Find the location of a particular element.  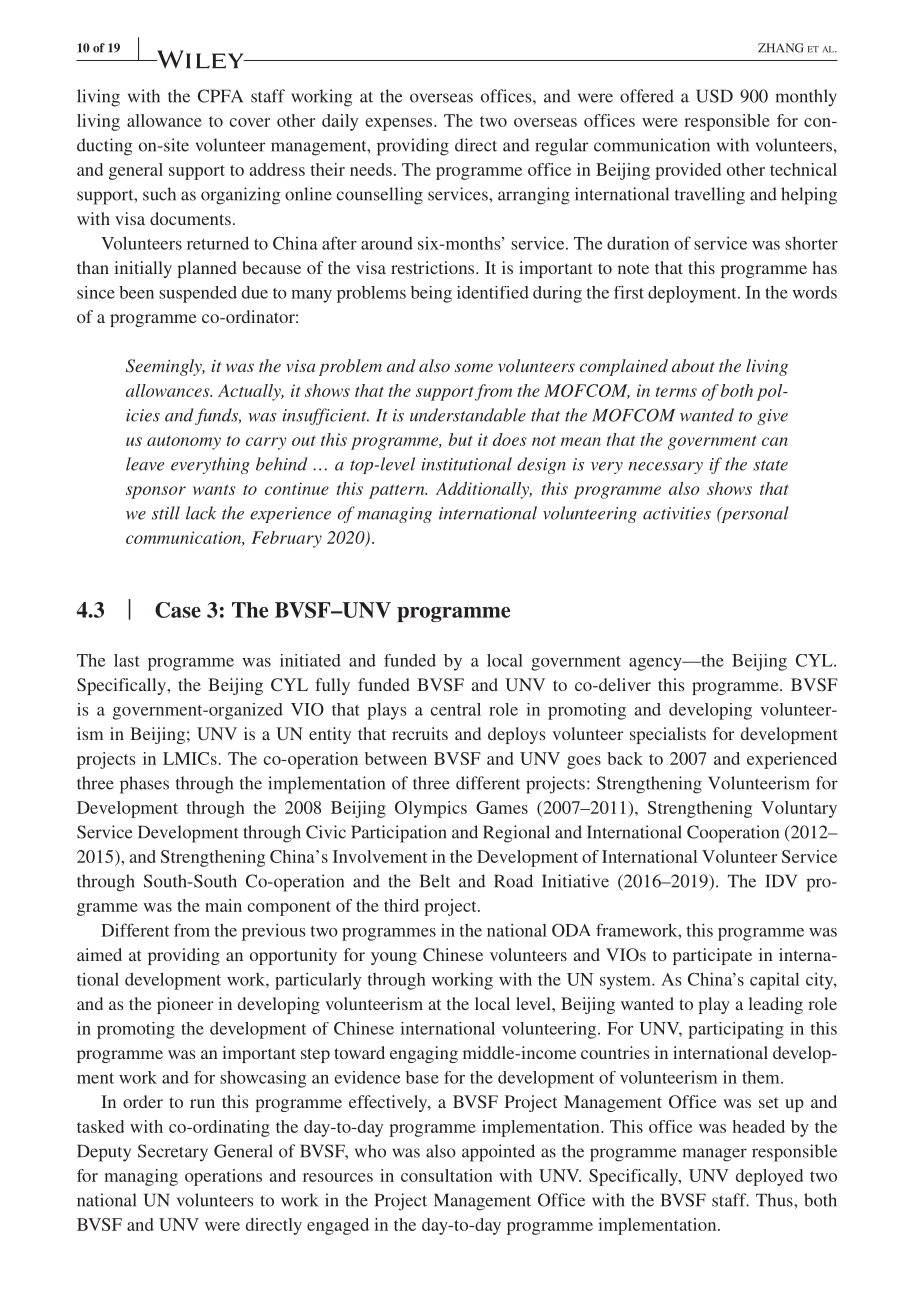

Olympics is located at coordinates (431, 809).
